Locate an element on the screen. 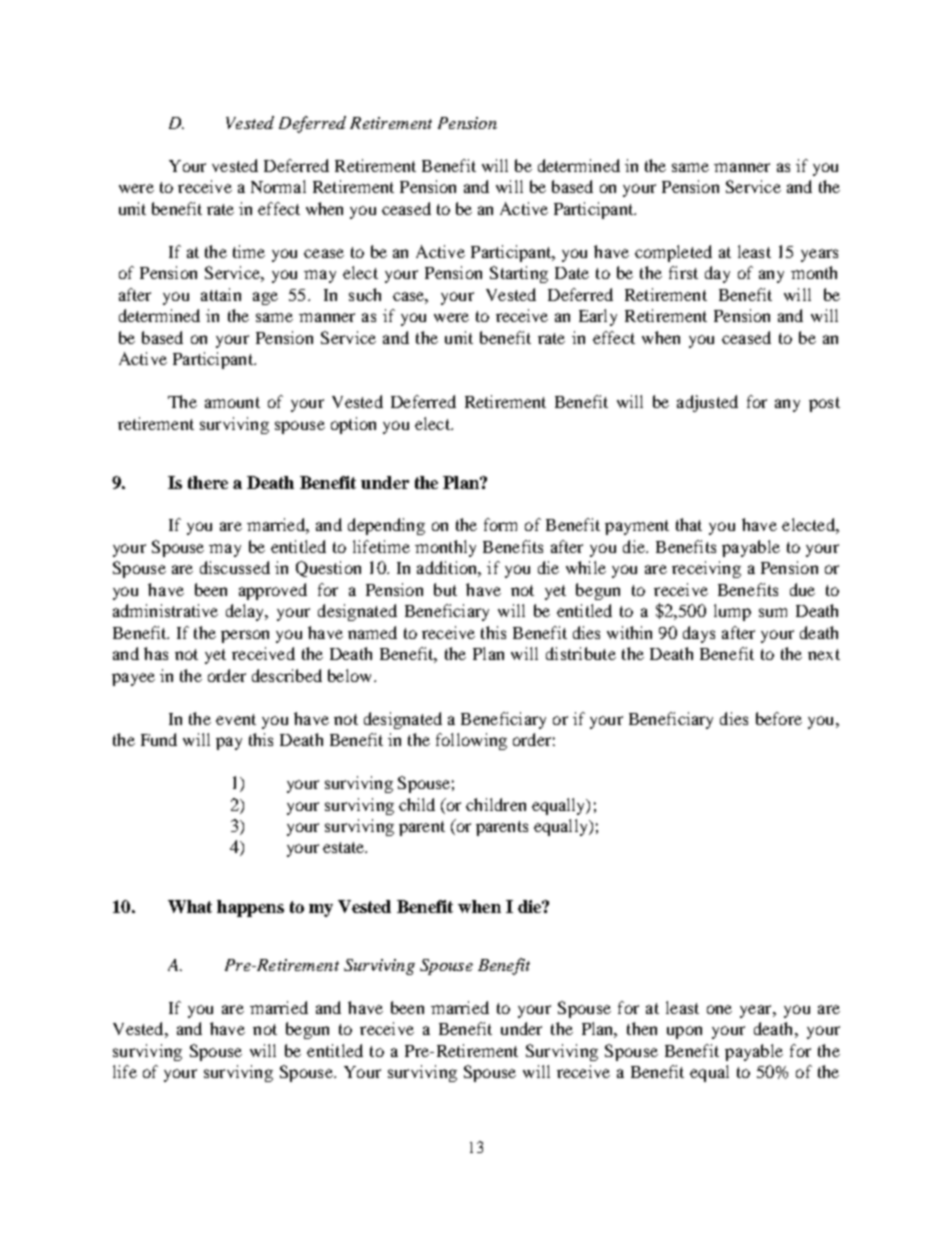 The image size is (952, 1233). lump is located at coordinates (732, 612).
